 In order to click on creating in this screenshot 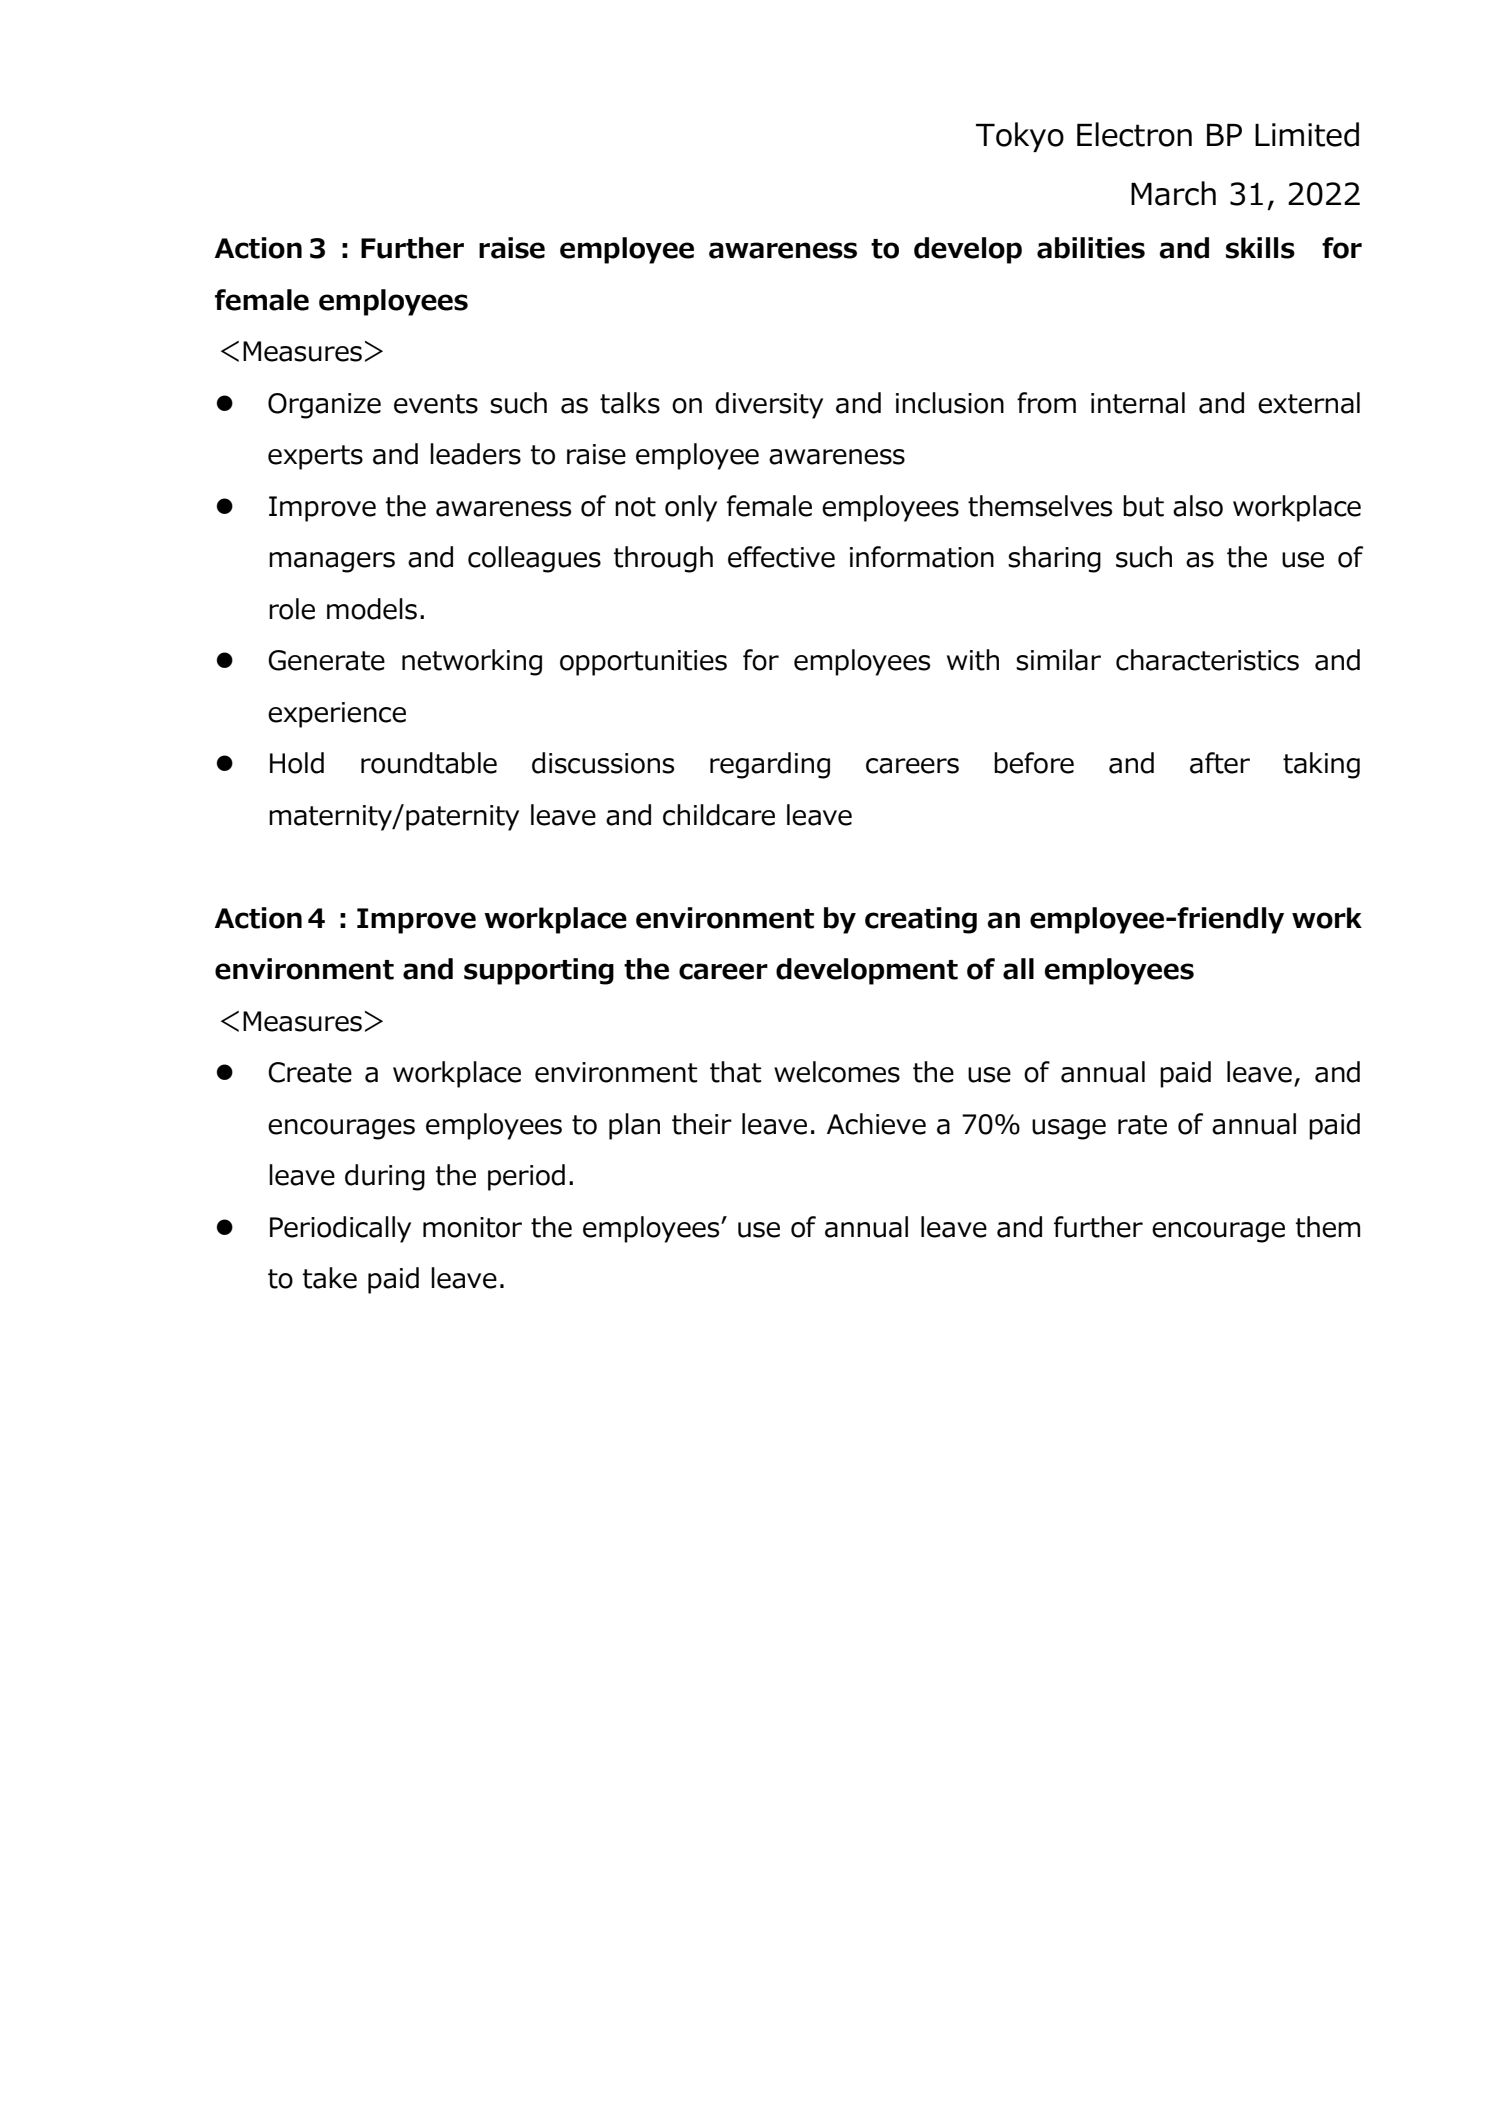, I will do `click(921, 920)`.
